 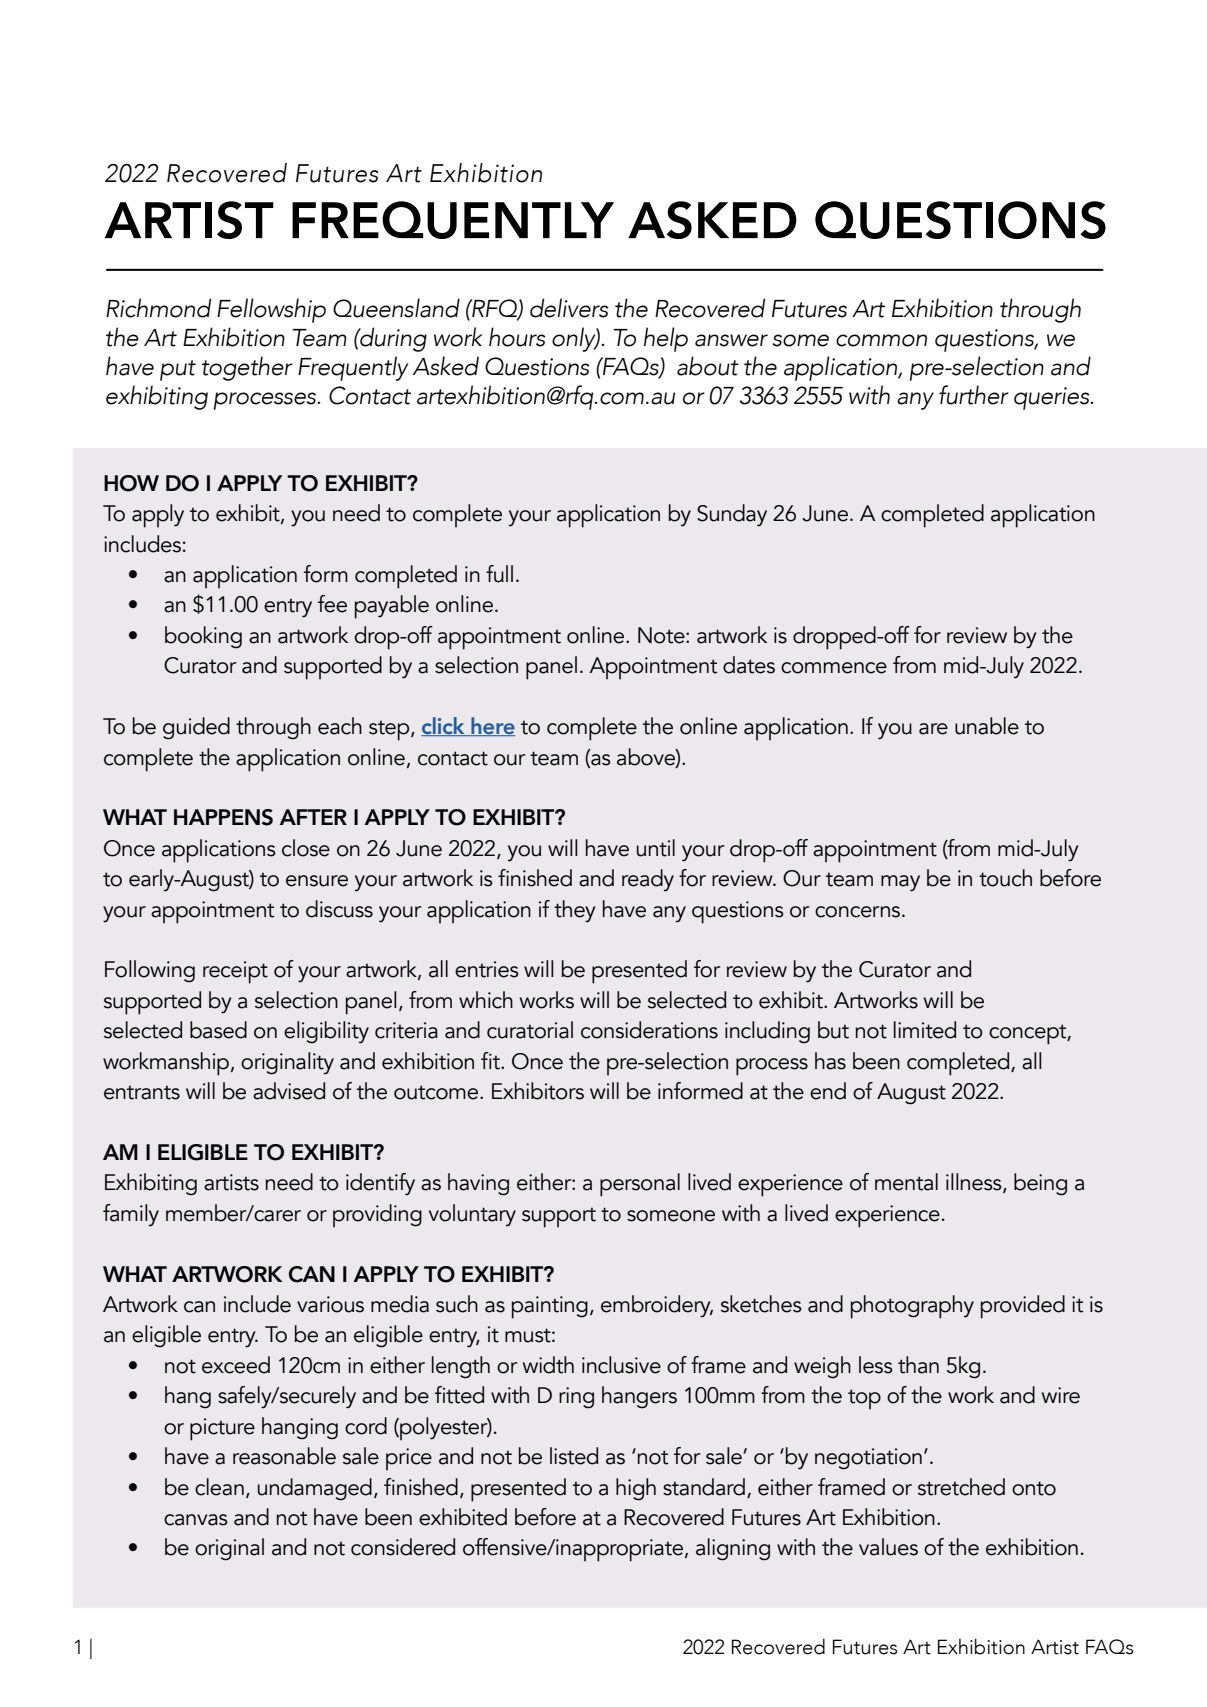 What do you see at coordinates (900, 883) in the screenshot?
I see `may` at bounding box center [900, 883].
